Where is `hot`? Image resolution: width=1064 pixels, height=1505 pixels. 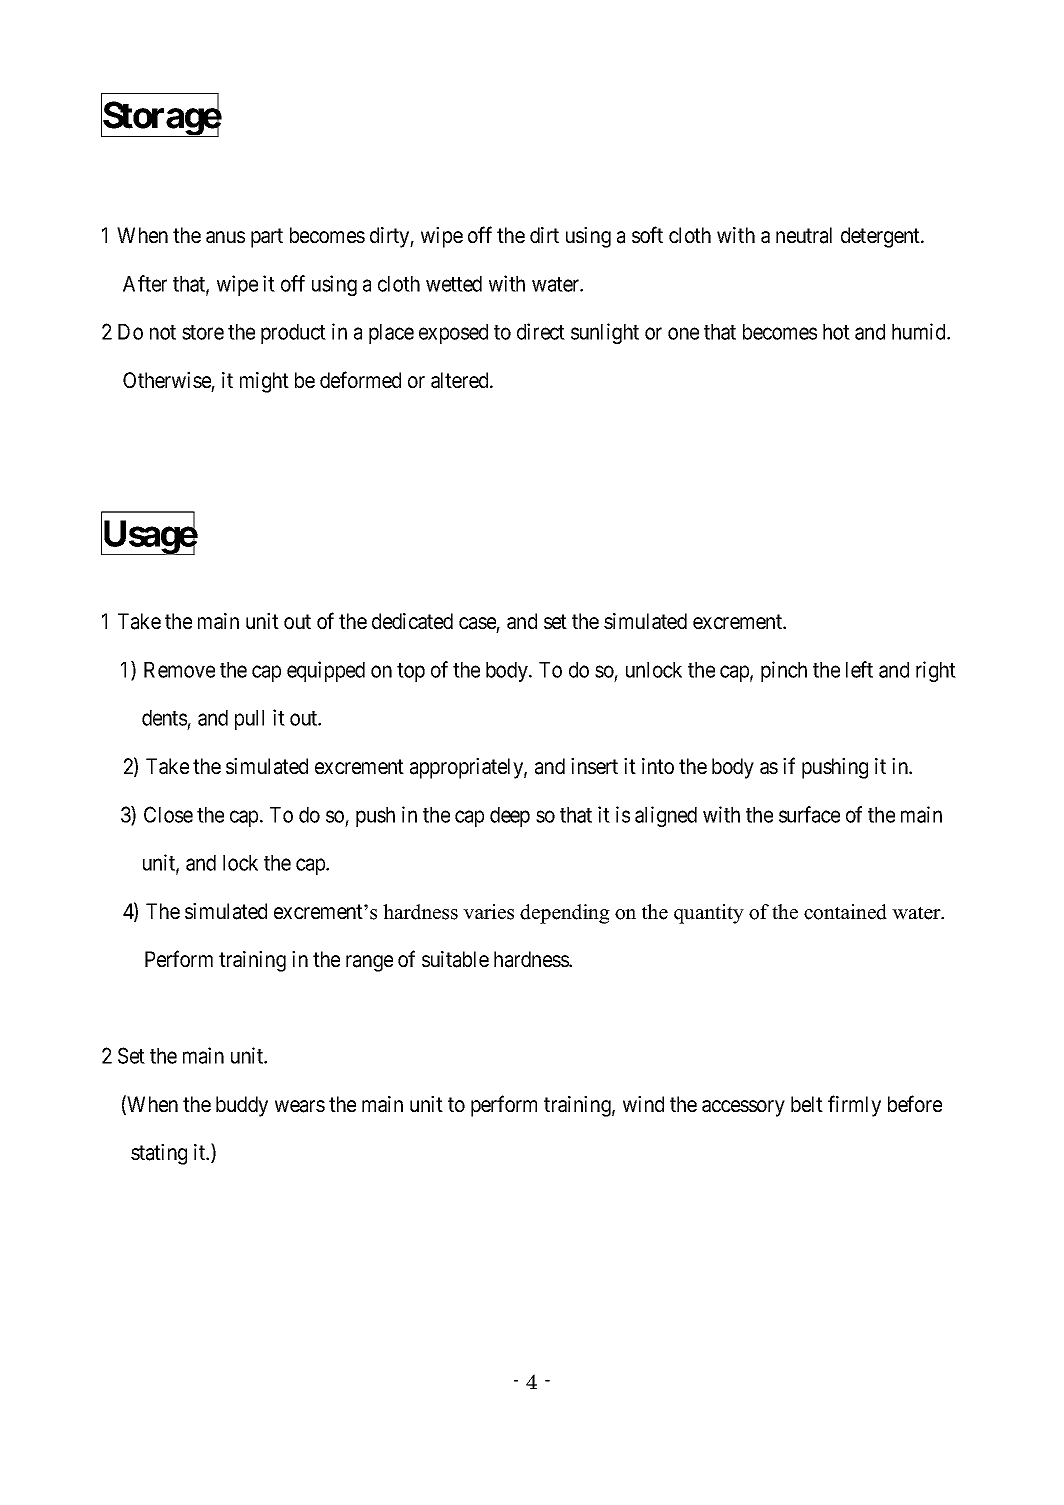 hot is located at coordinates (836, 332).
